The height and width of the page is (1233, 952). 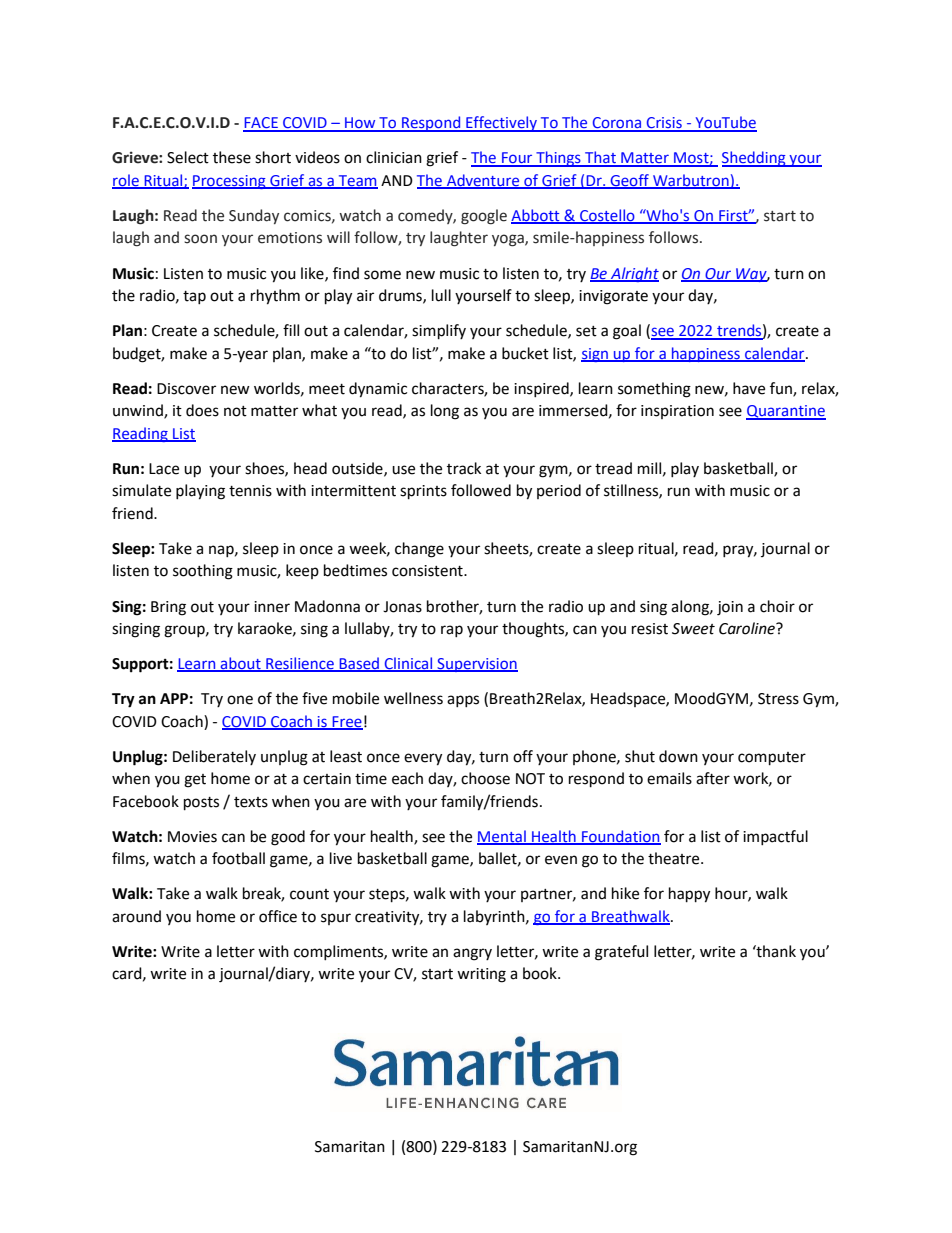 I want to click on around, so click(x=136, y=916).
